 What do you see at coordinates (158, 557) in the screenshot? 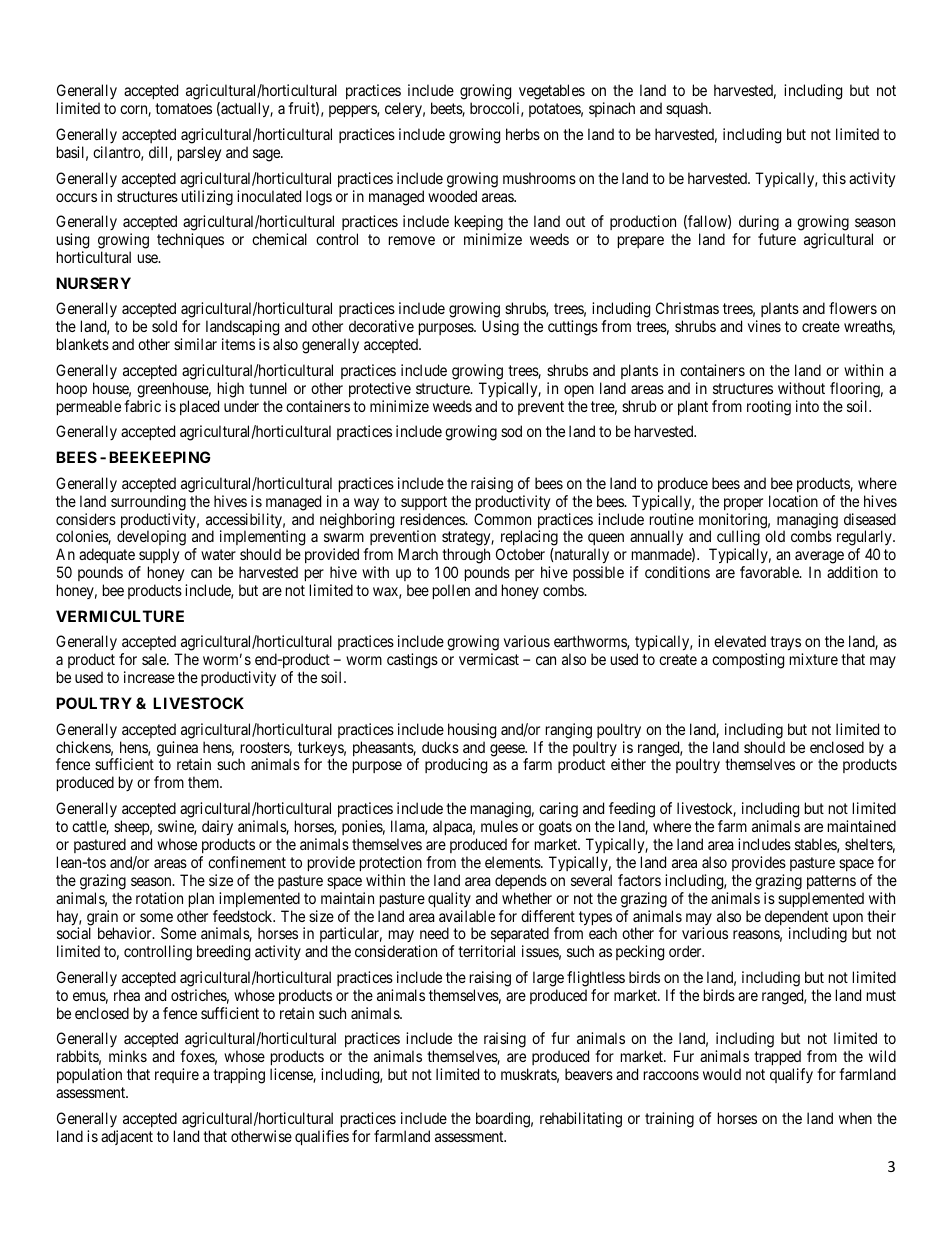
I see `supply` at bounding box center [158, 557].
